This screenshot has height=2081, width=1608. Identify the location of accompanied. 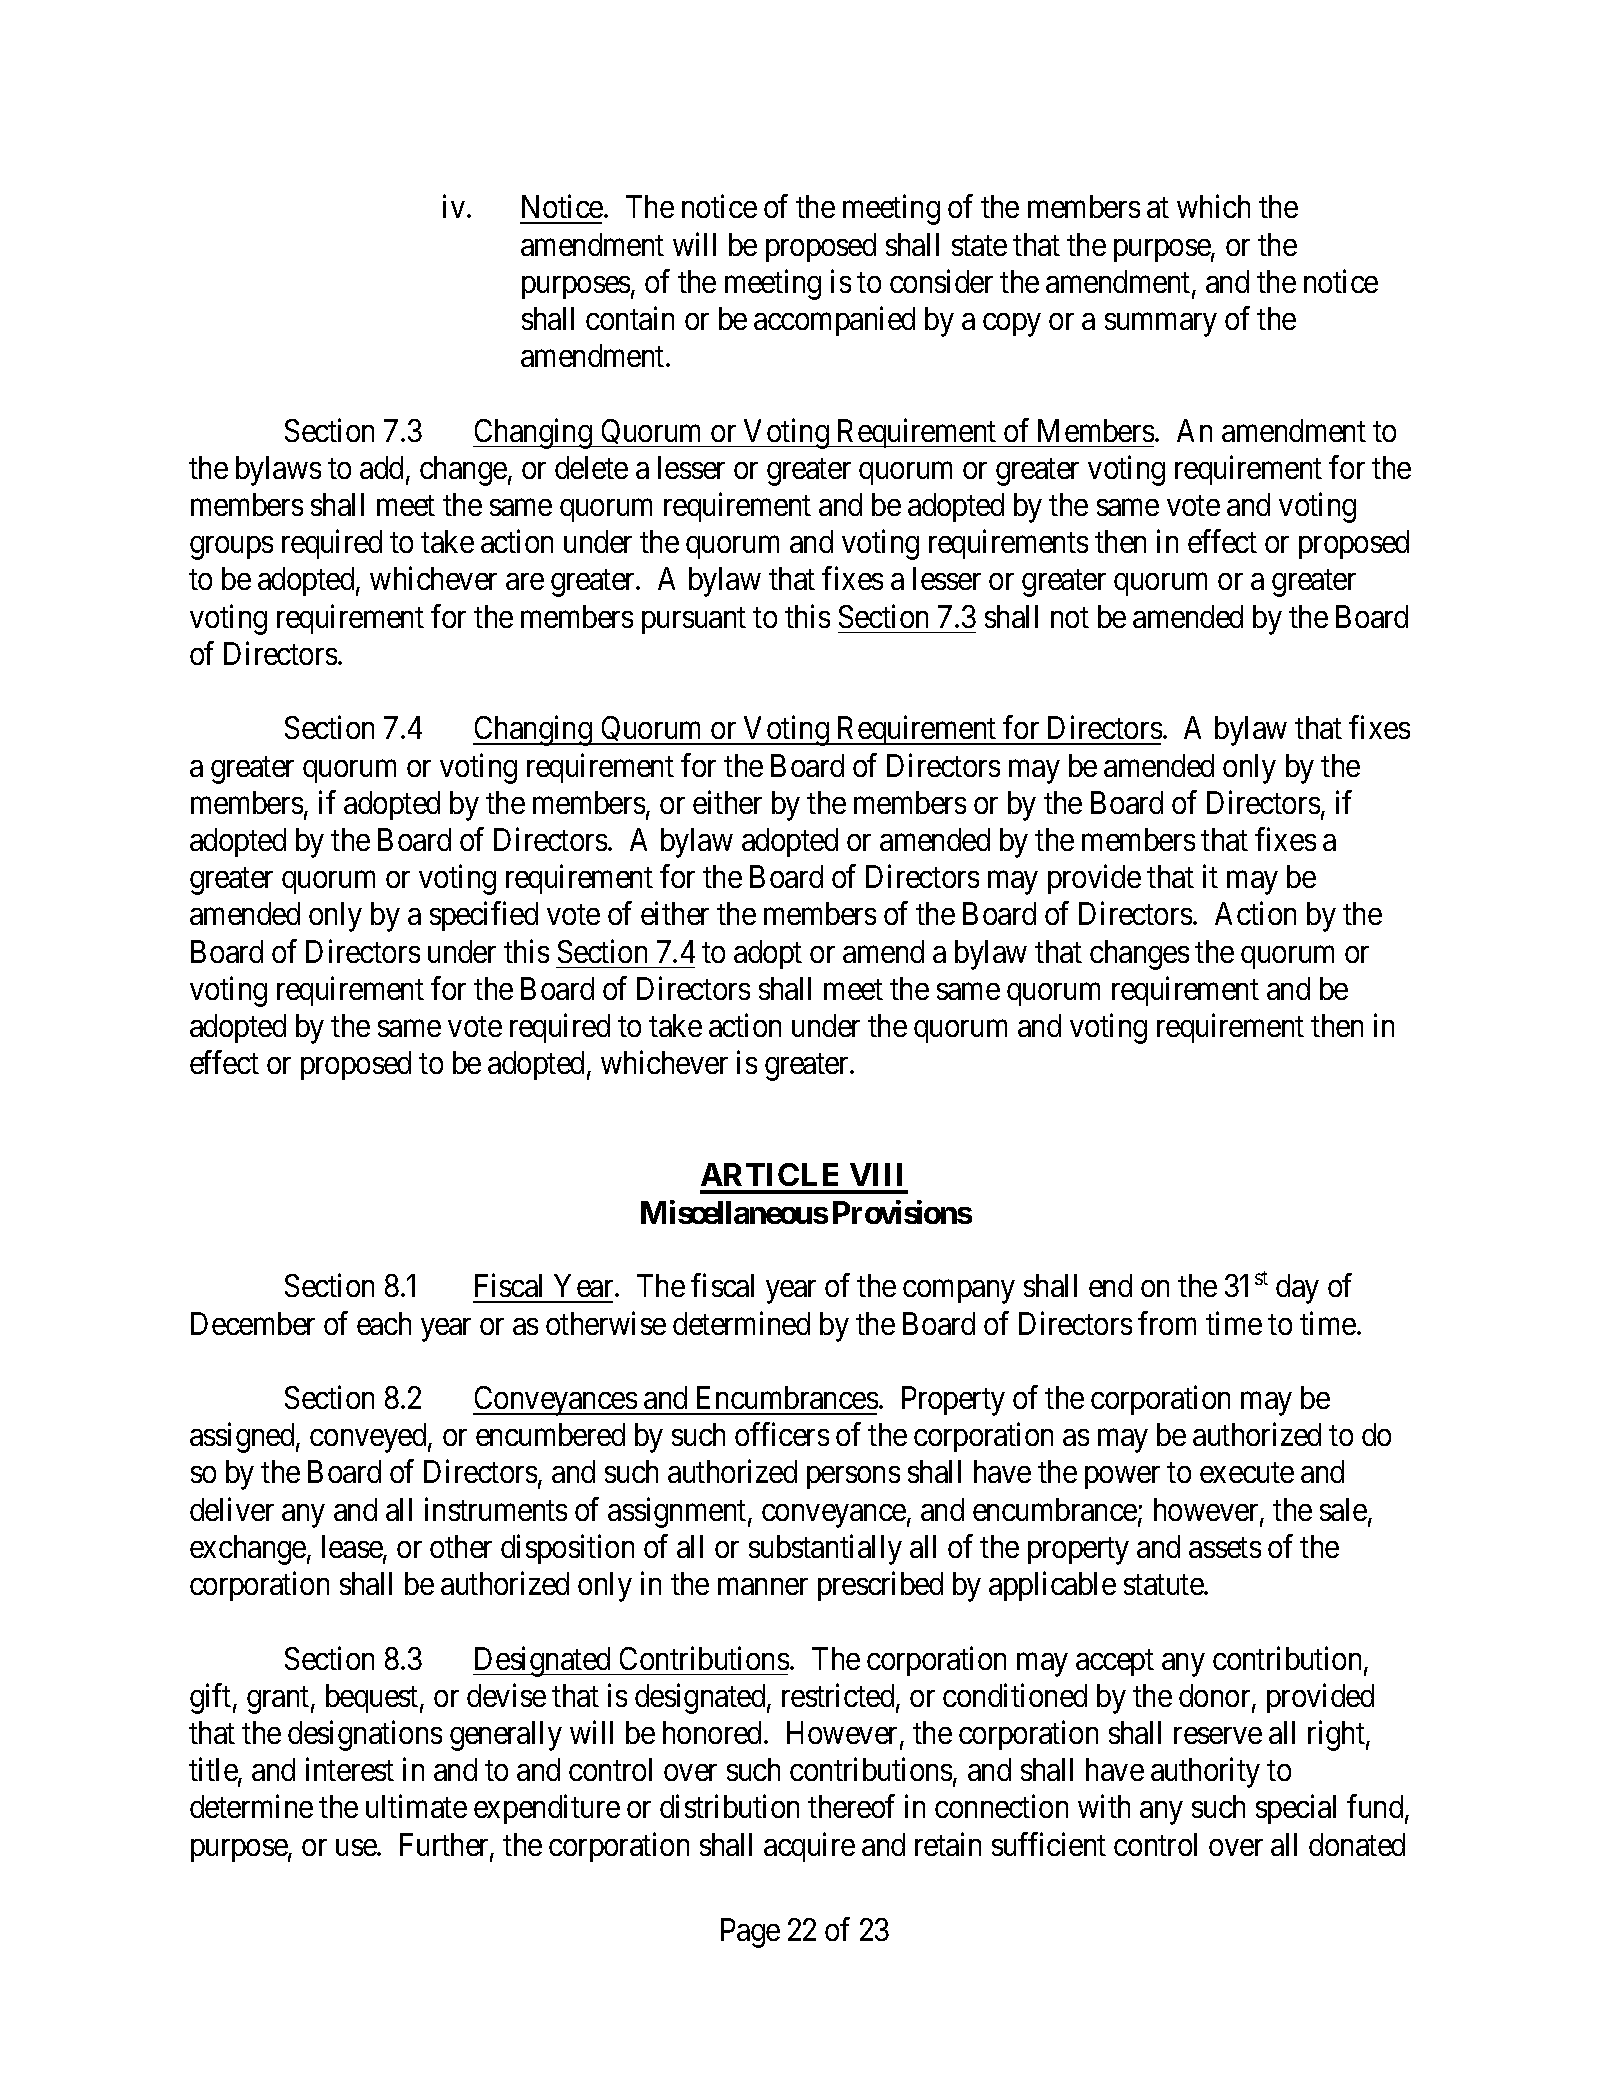
(834, 321).
